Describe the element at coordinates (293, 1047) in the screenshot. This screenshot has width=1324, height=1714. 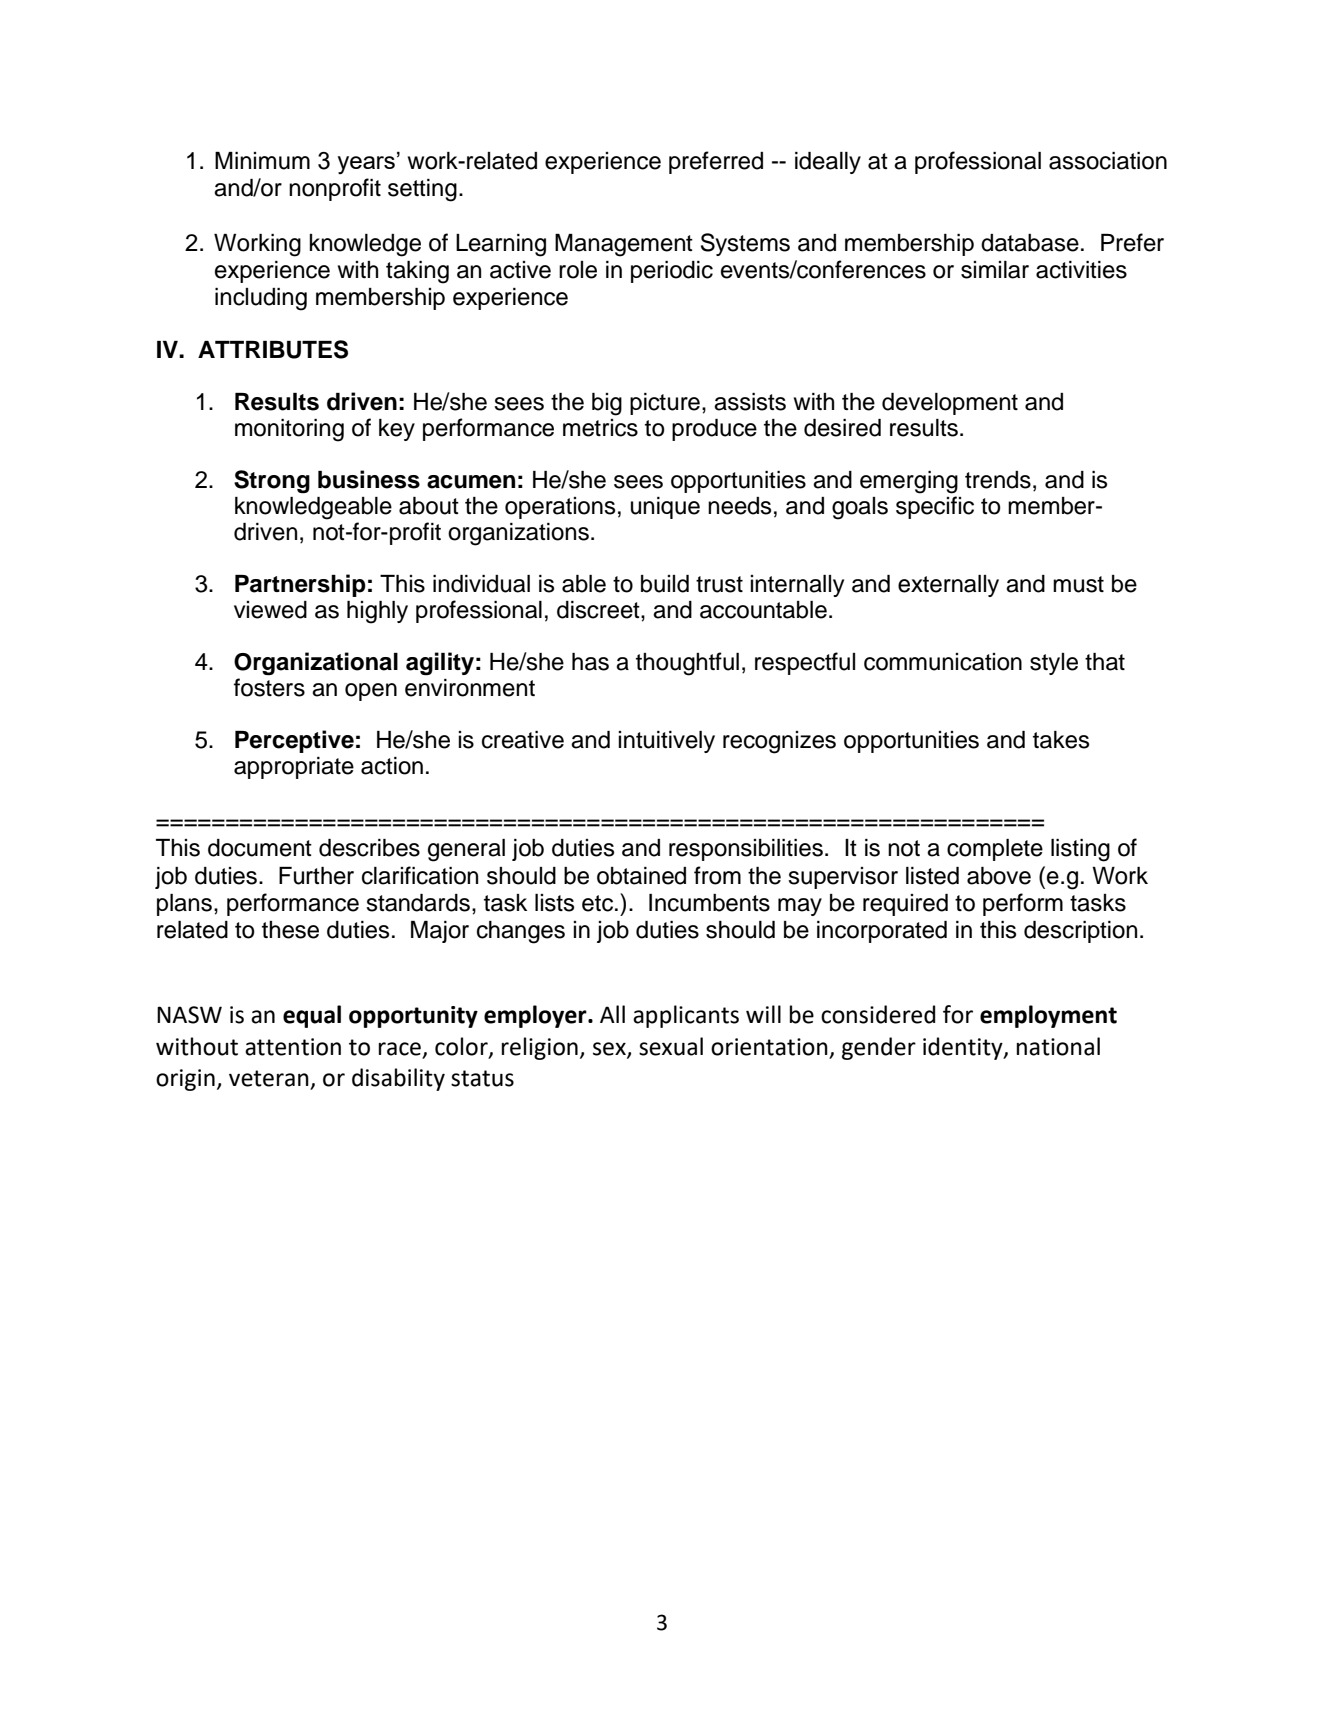
I see `attention` at that location.
